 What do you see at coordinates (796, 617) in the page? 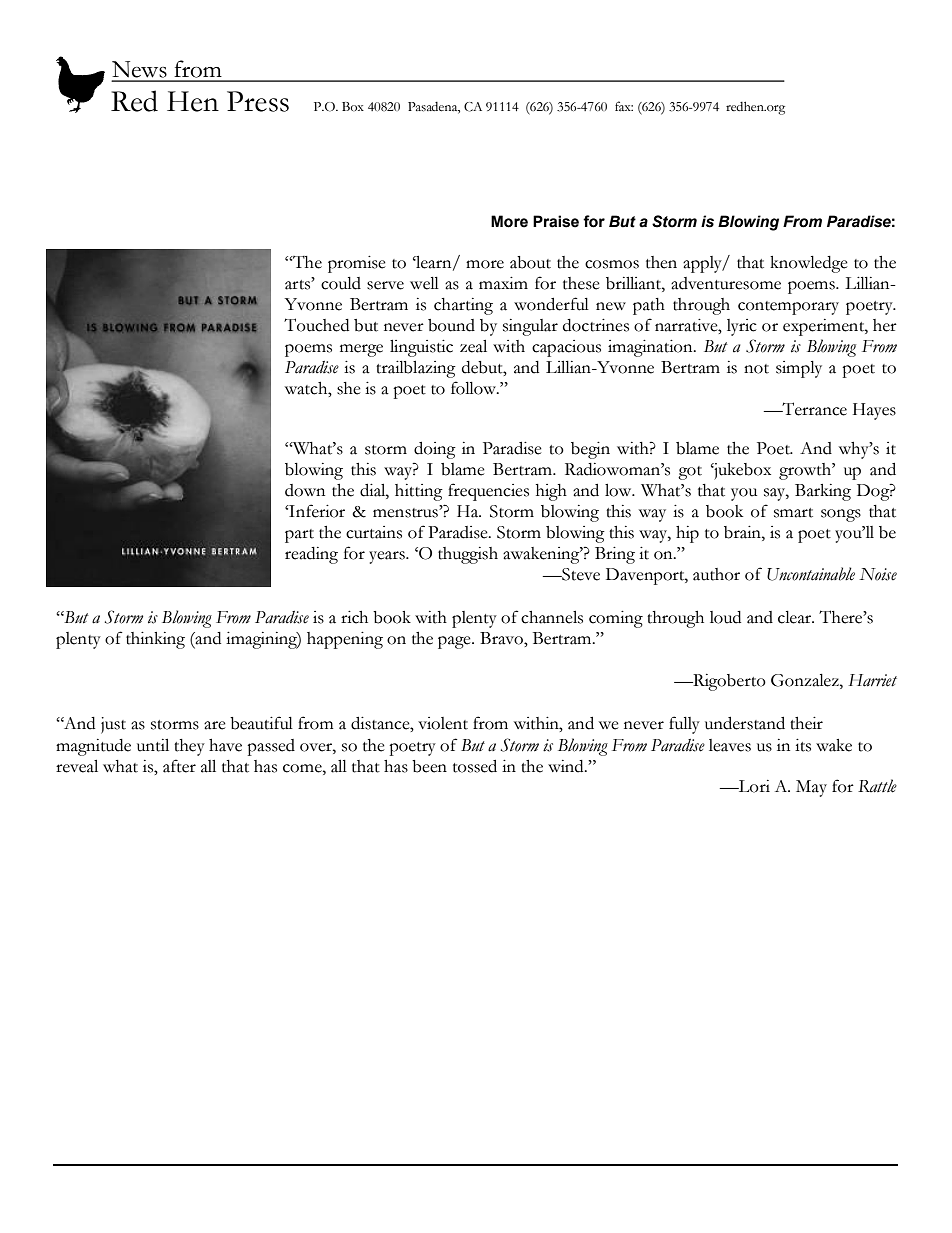
I see `clear` at bounding box center [796, 617].
